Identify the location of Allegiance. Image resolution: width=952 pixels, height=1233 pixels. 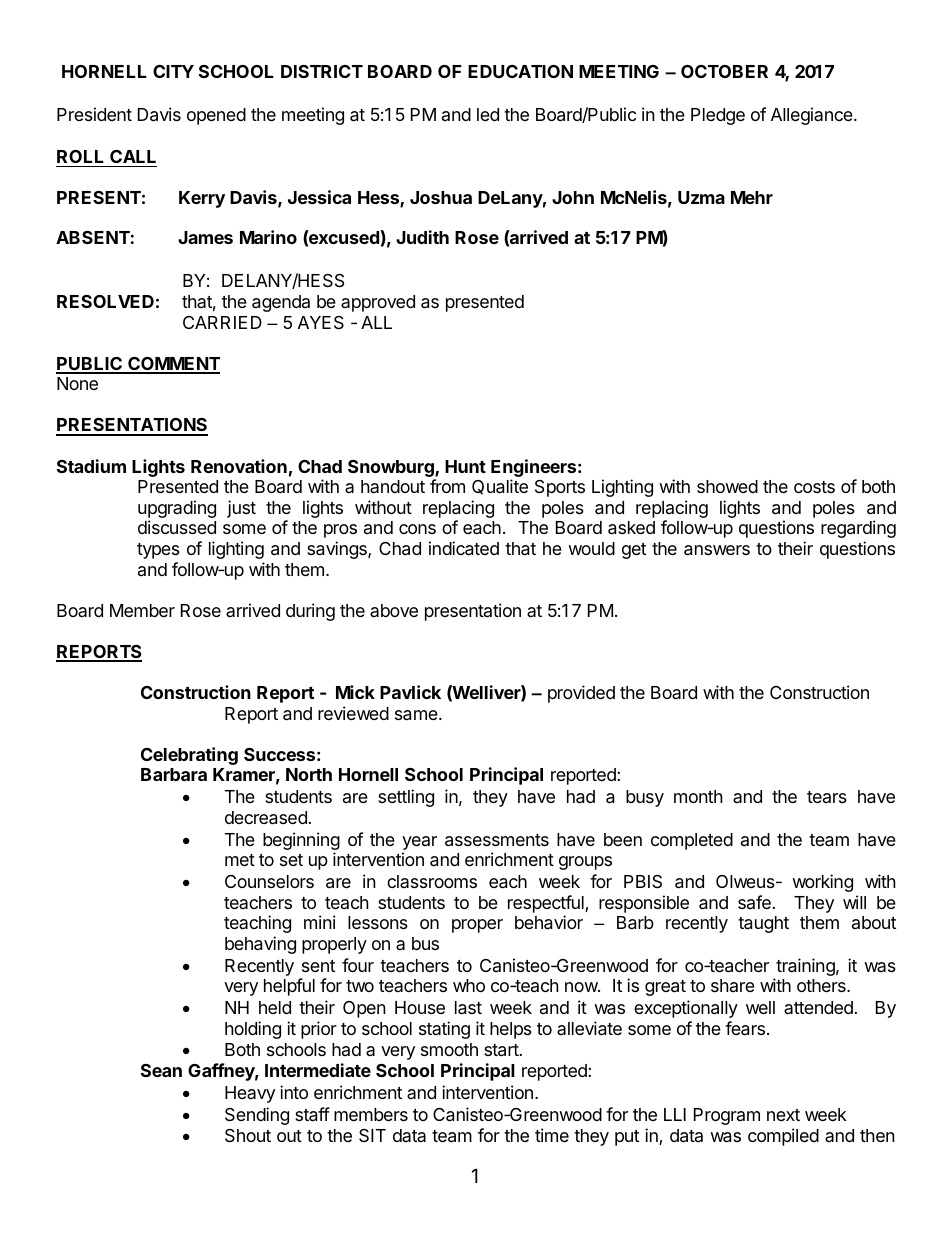
(813, 116).
